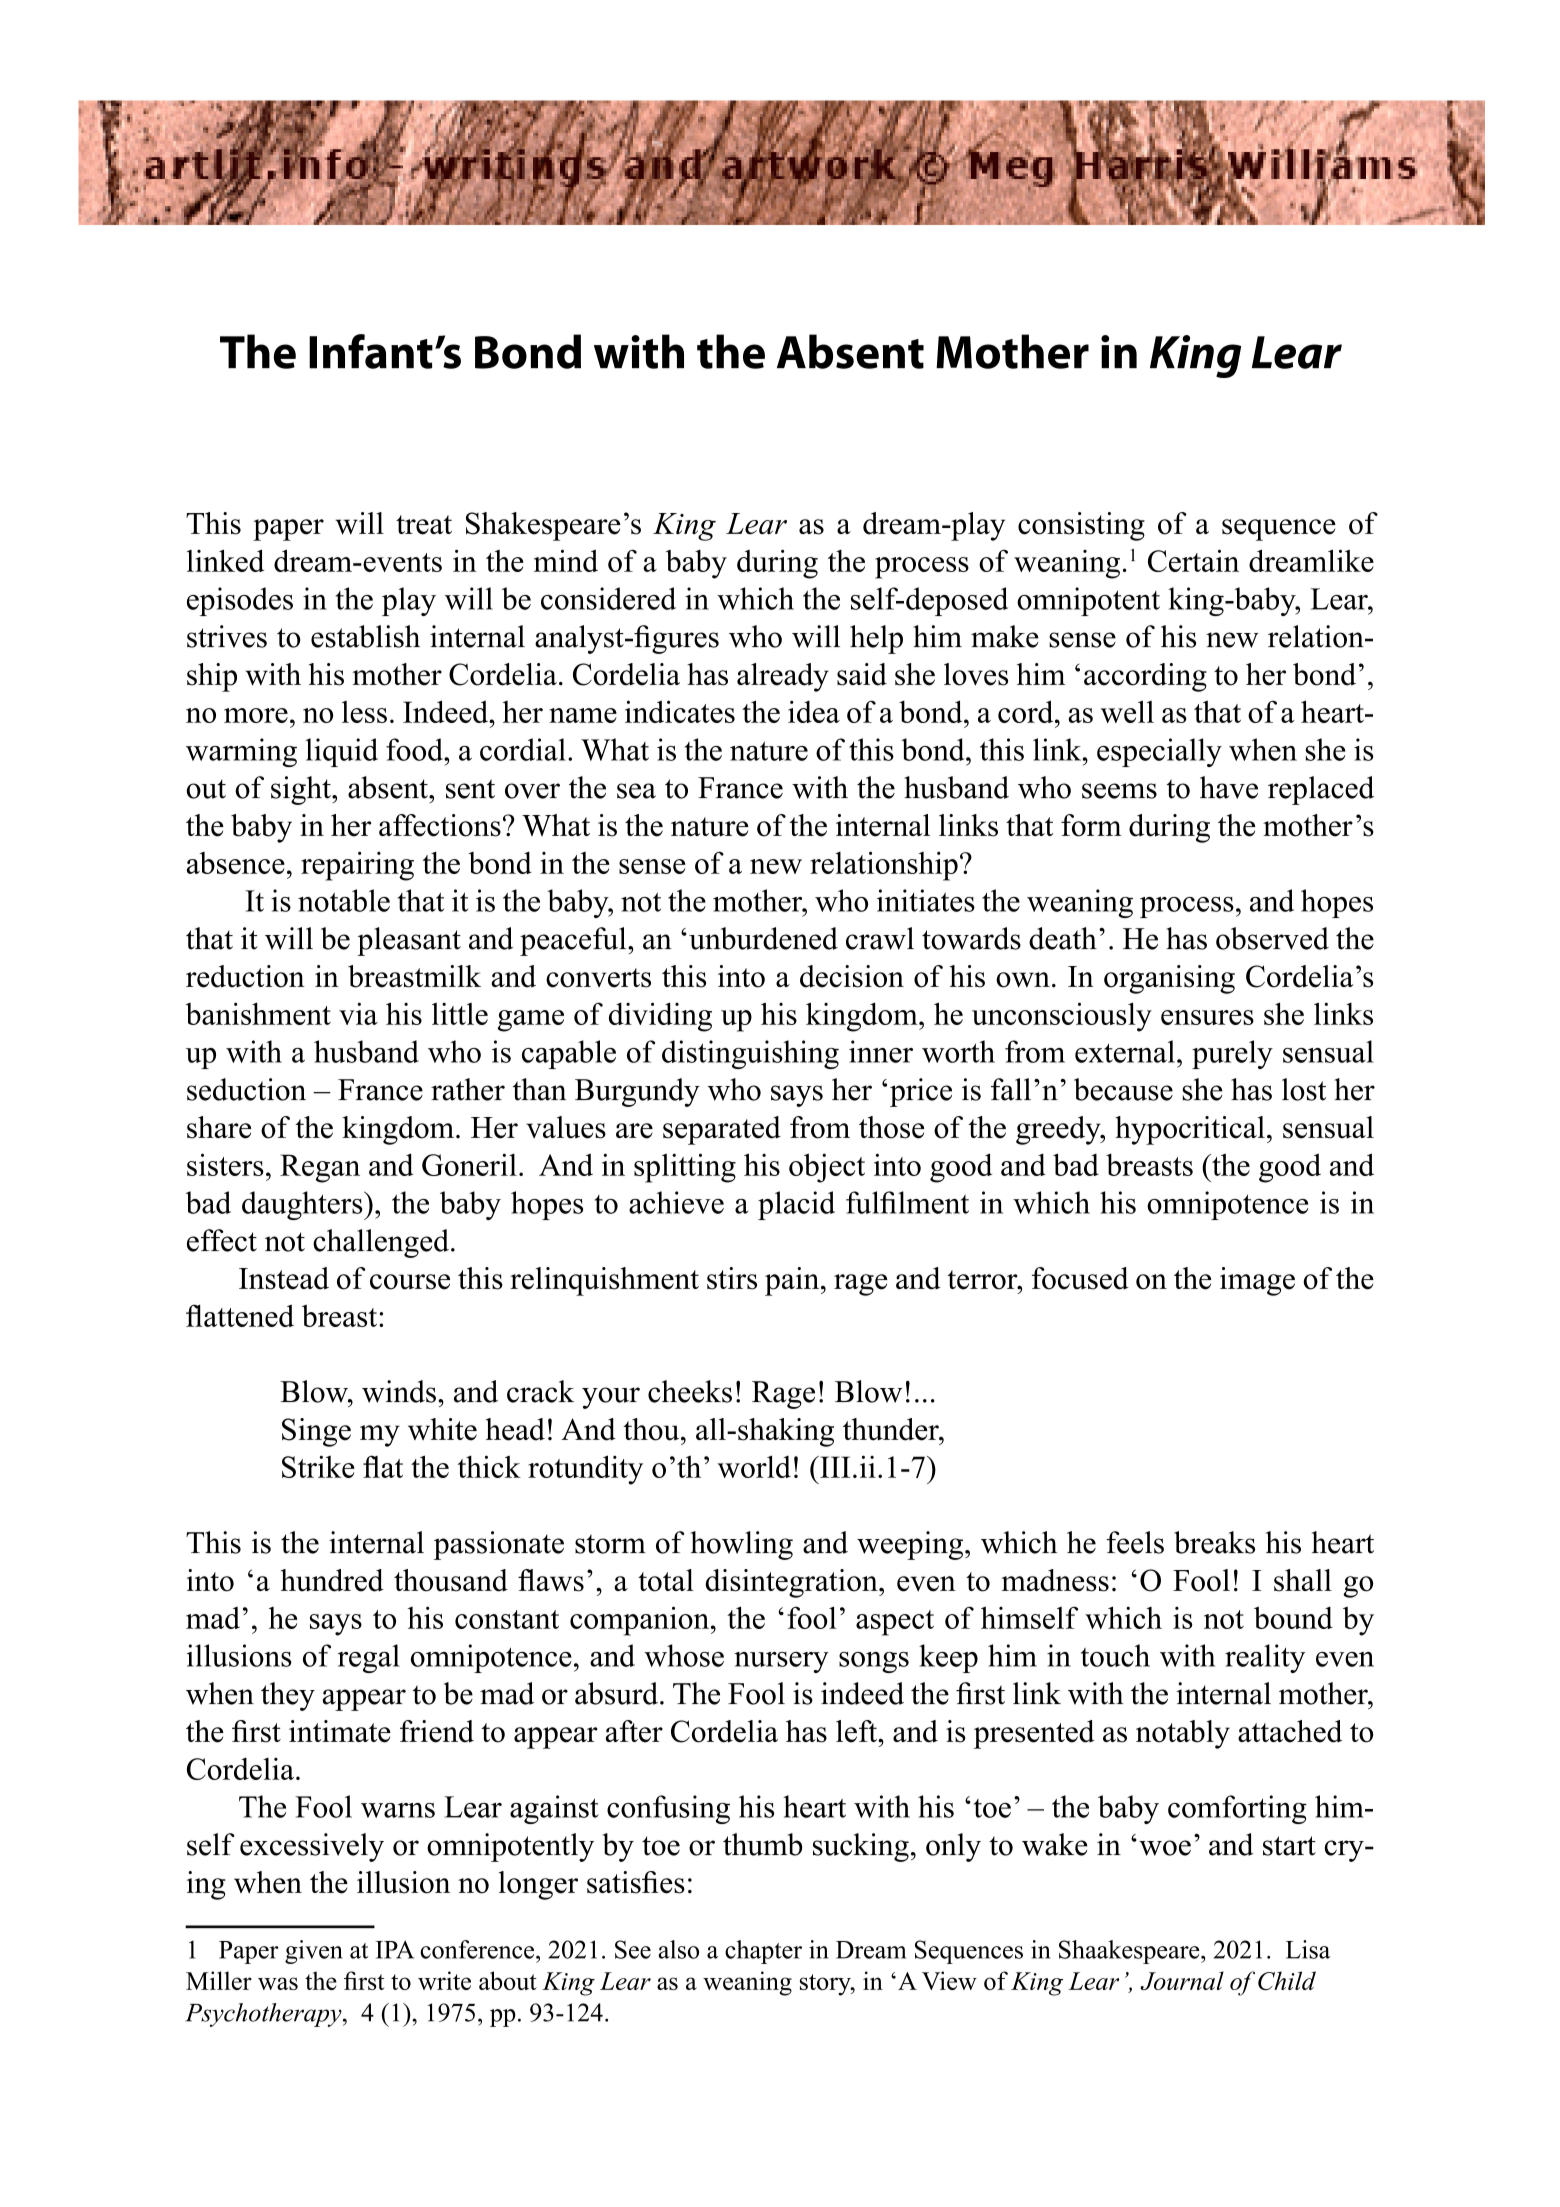  What do you see at coordinates (793, 1281) in the screenshot?
I see `pain` at bounding box center [793, 1281].
